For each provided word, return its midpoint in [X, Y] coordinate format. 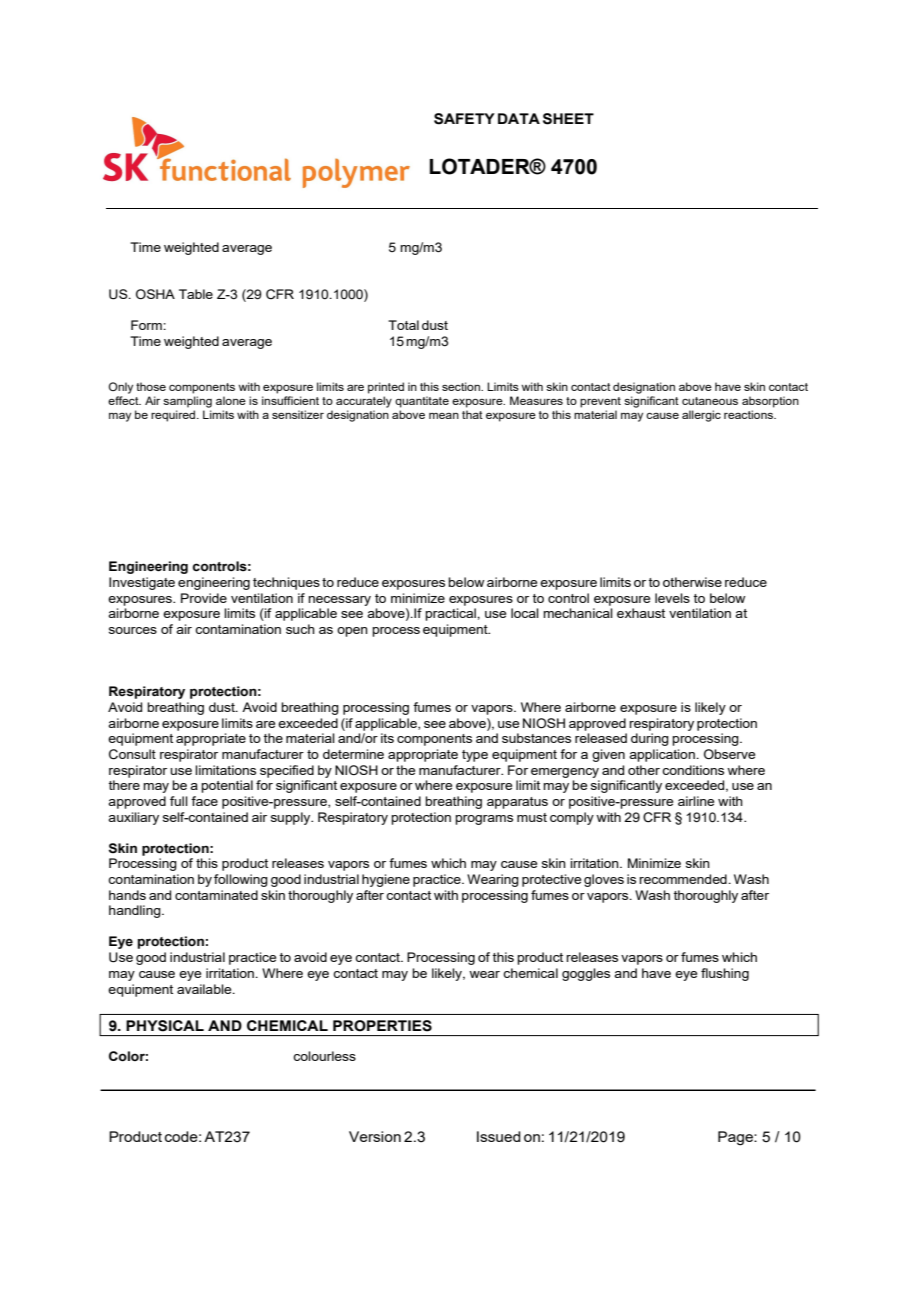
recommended [684, 879]
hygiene [386, 880]
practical [451, 614]
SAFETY [464, 119]
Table [196, 294]
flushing [725, 974]
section [462, 386]
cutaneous [710, 401]
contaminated [216, 895]
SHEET [568, 119]
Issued [499, 1136]
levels [672, 598]
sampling [187, 402]
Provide [204, 598]
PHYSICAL [165, 1026]
